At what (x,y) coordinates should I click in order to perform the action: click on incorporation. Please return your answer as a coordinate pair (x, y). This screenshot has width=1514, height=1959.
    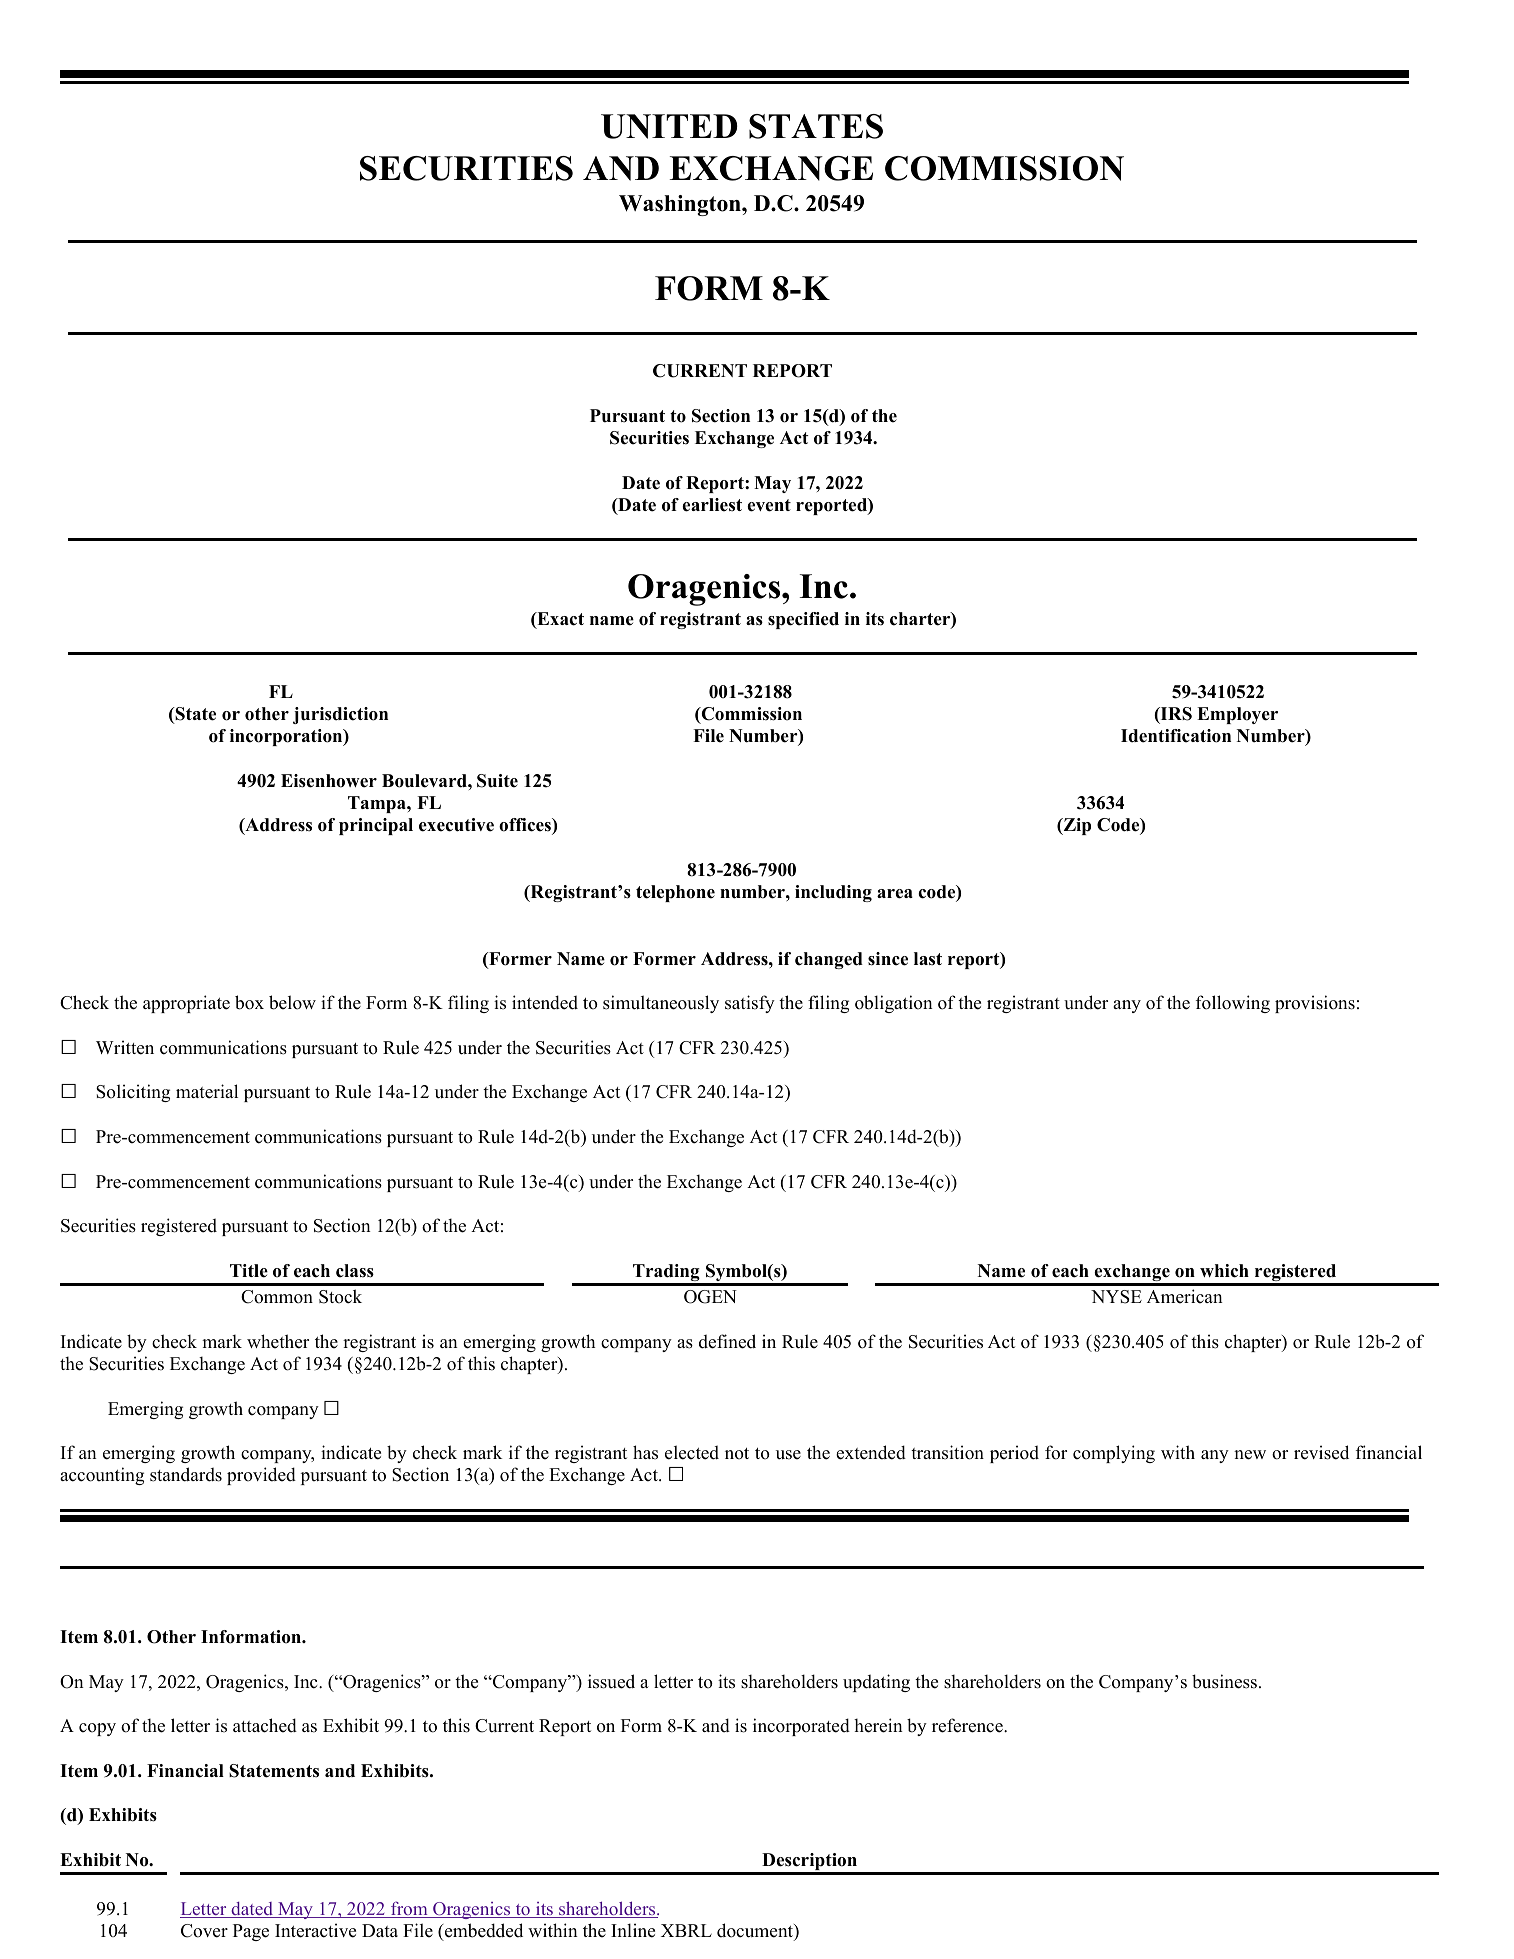
    Looking at the image, I should click on (287, 737).
